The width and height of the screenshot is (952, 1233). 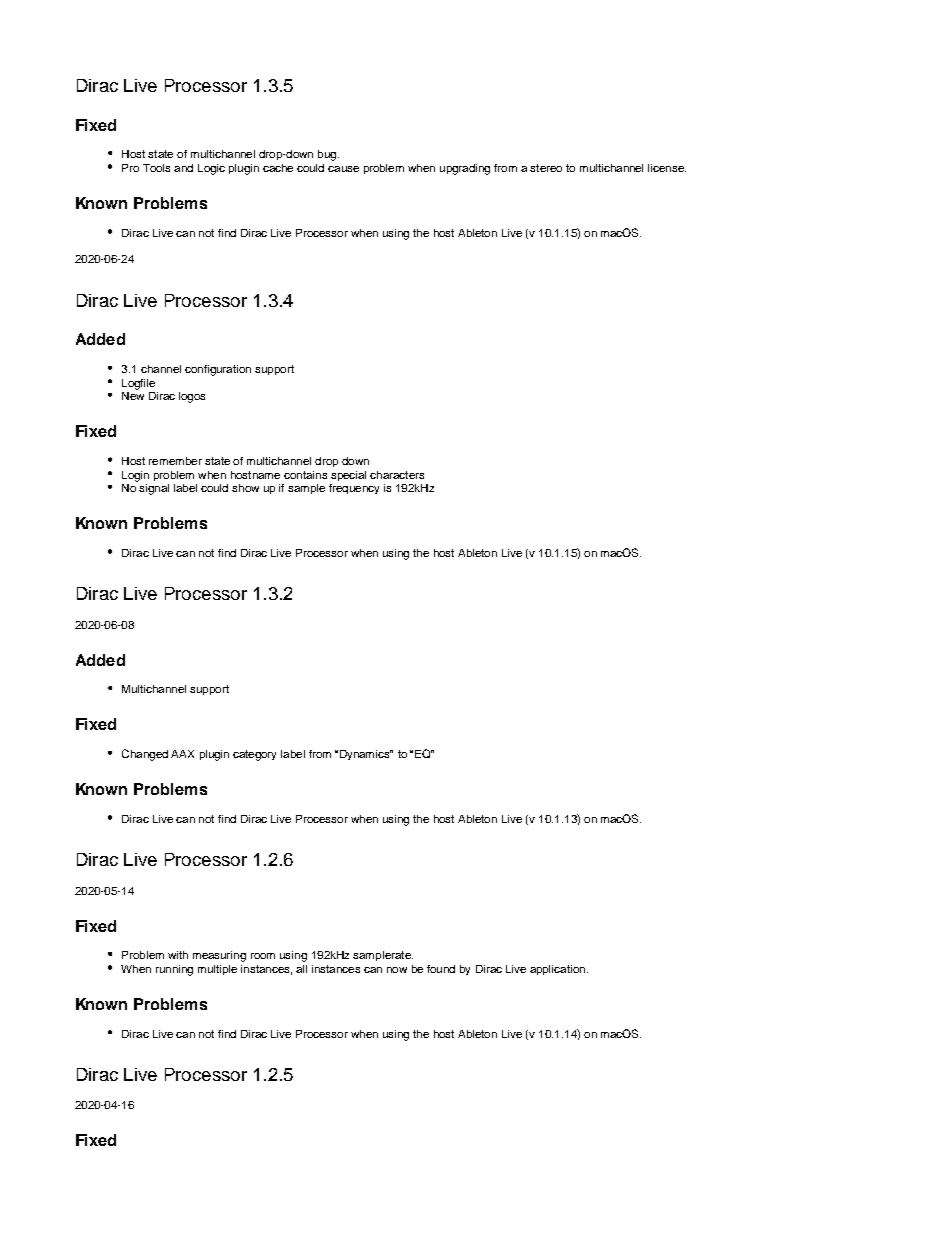 What do you see at coordinates (397, 475) in the screenshot?
I see `characters` at bounding box center [397, 475].
